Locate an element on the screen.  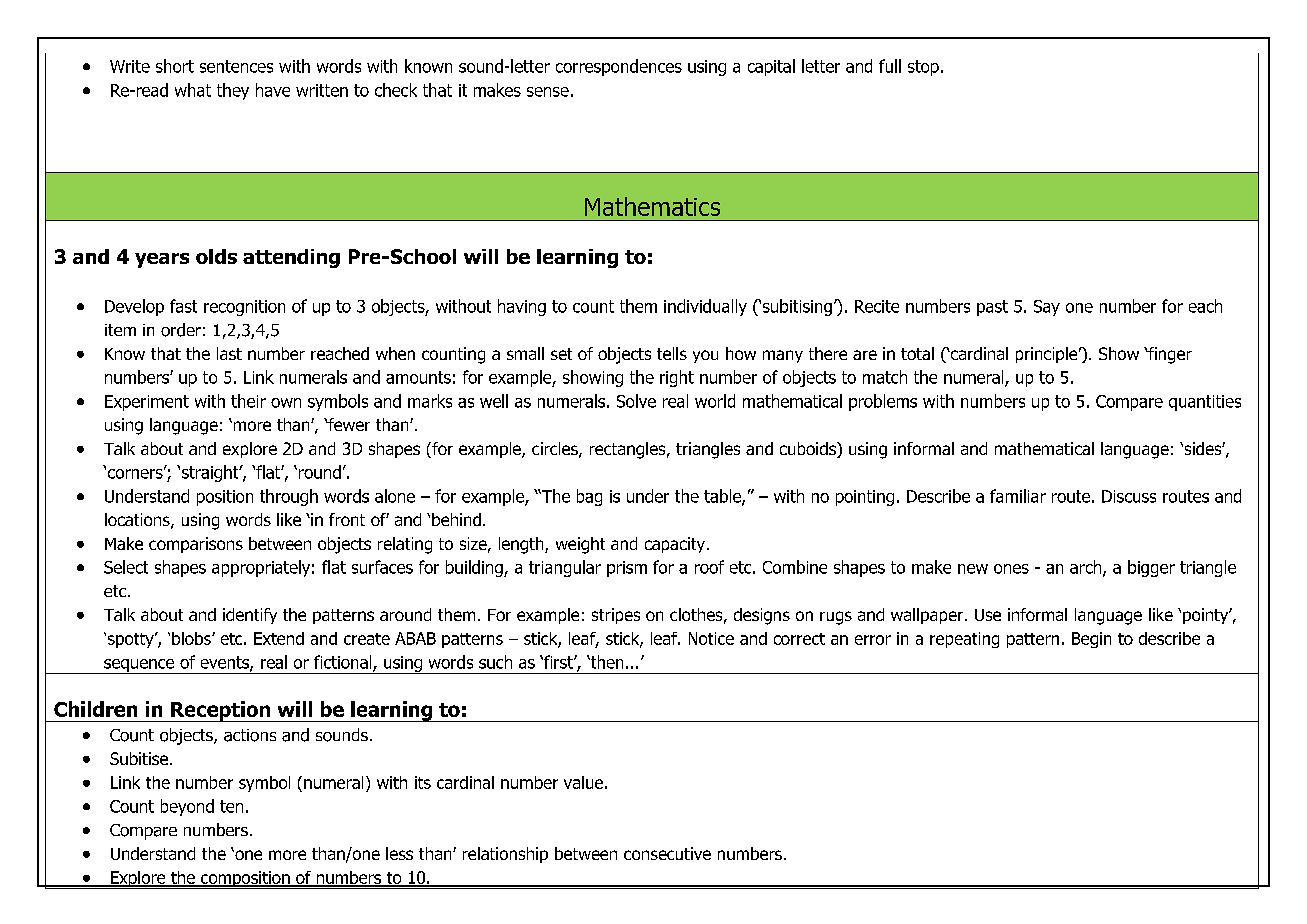
they is located at coordinates (233, 91).
